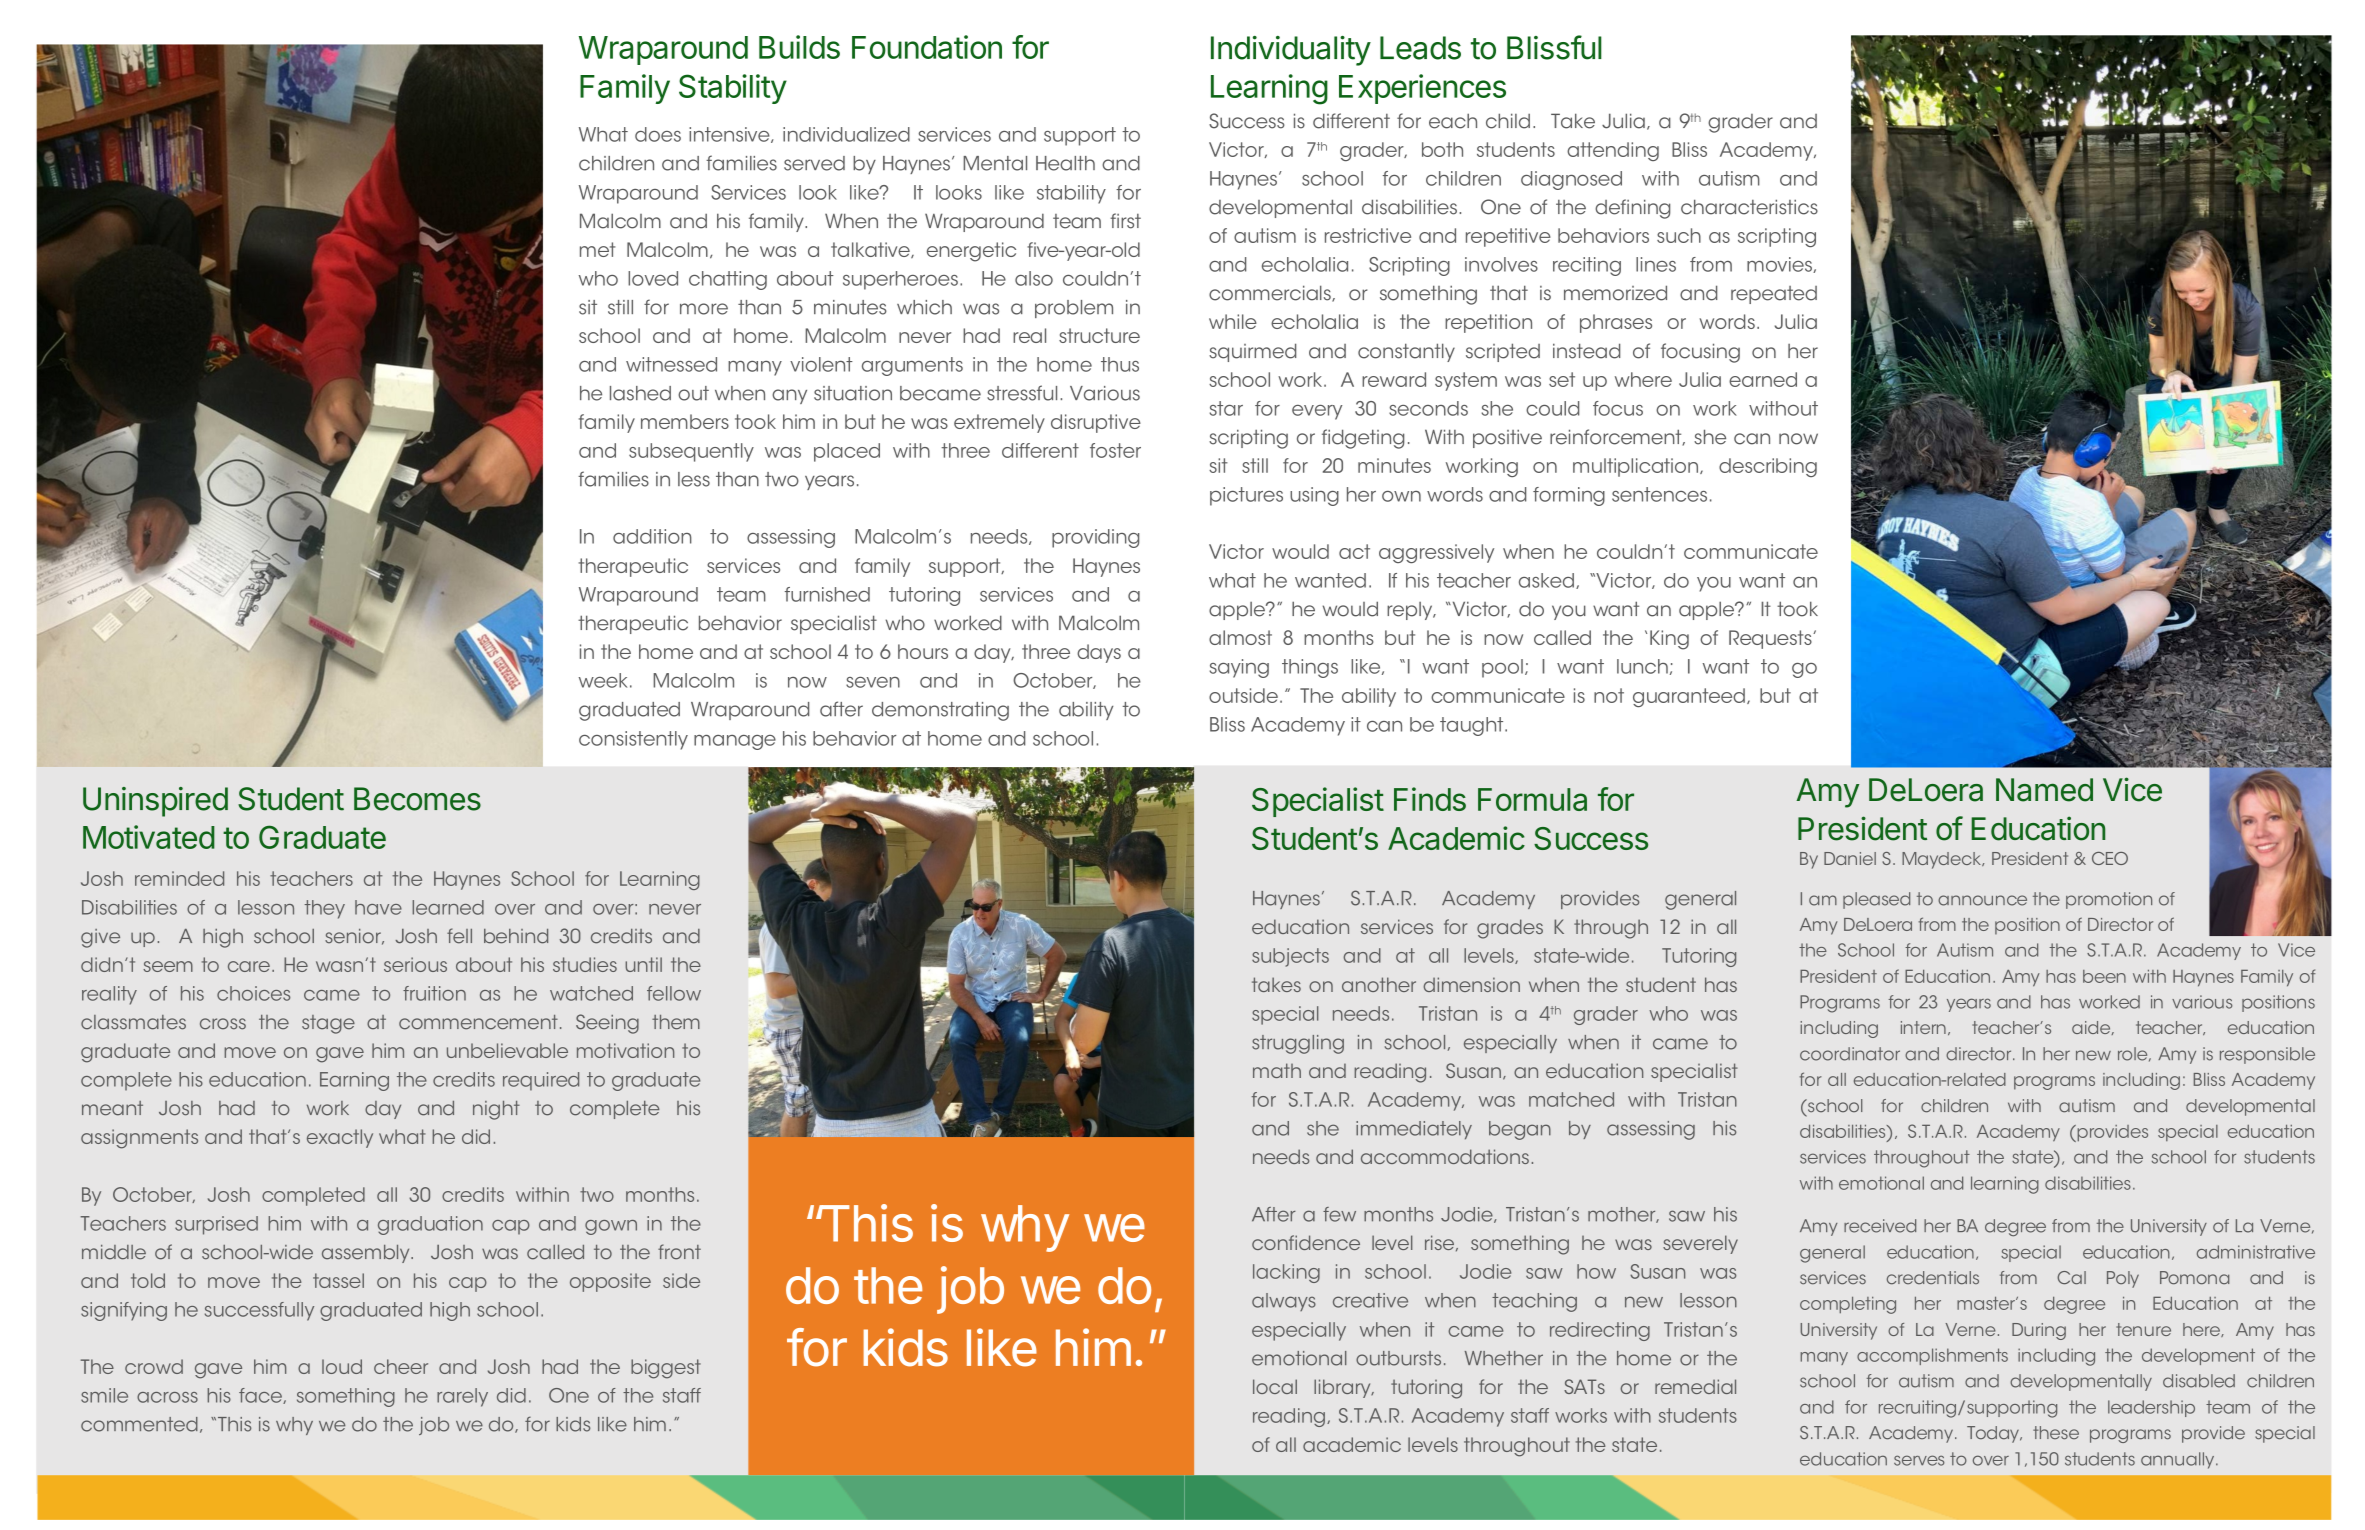  Describe the element at coordinates (1275, 1386) in the screenshot. I see `local` at that location.
